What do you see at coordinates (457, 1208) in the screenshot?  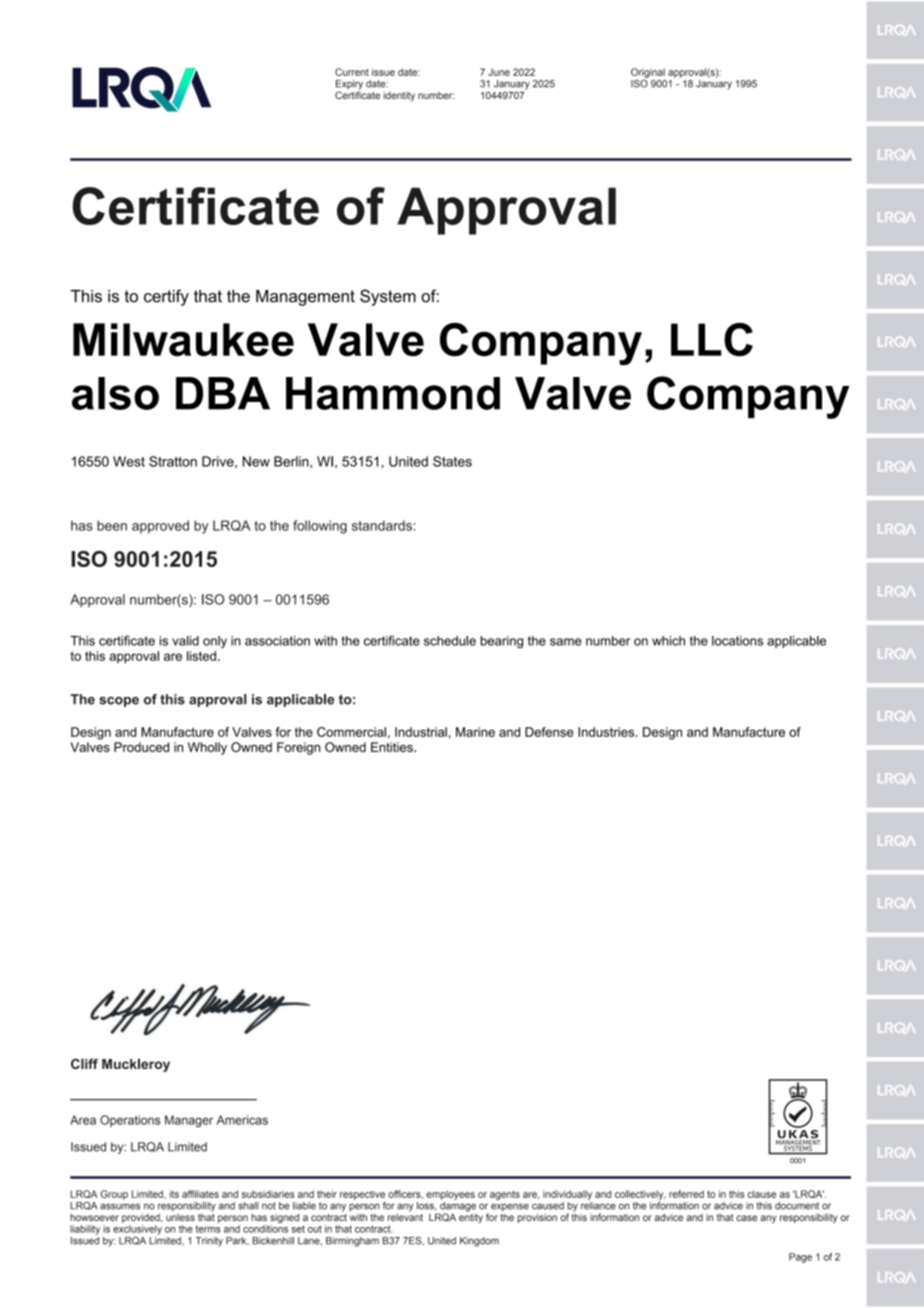 I see `damage` at bounding box center [457, 1208].
